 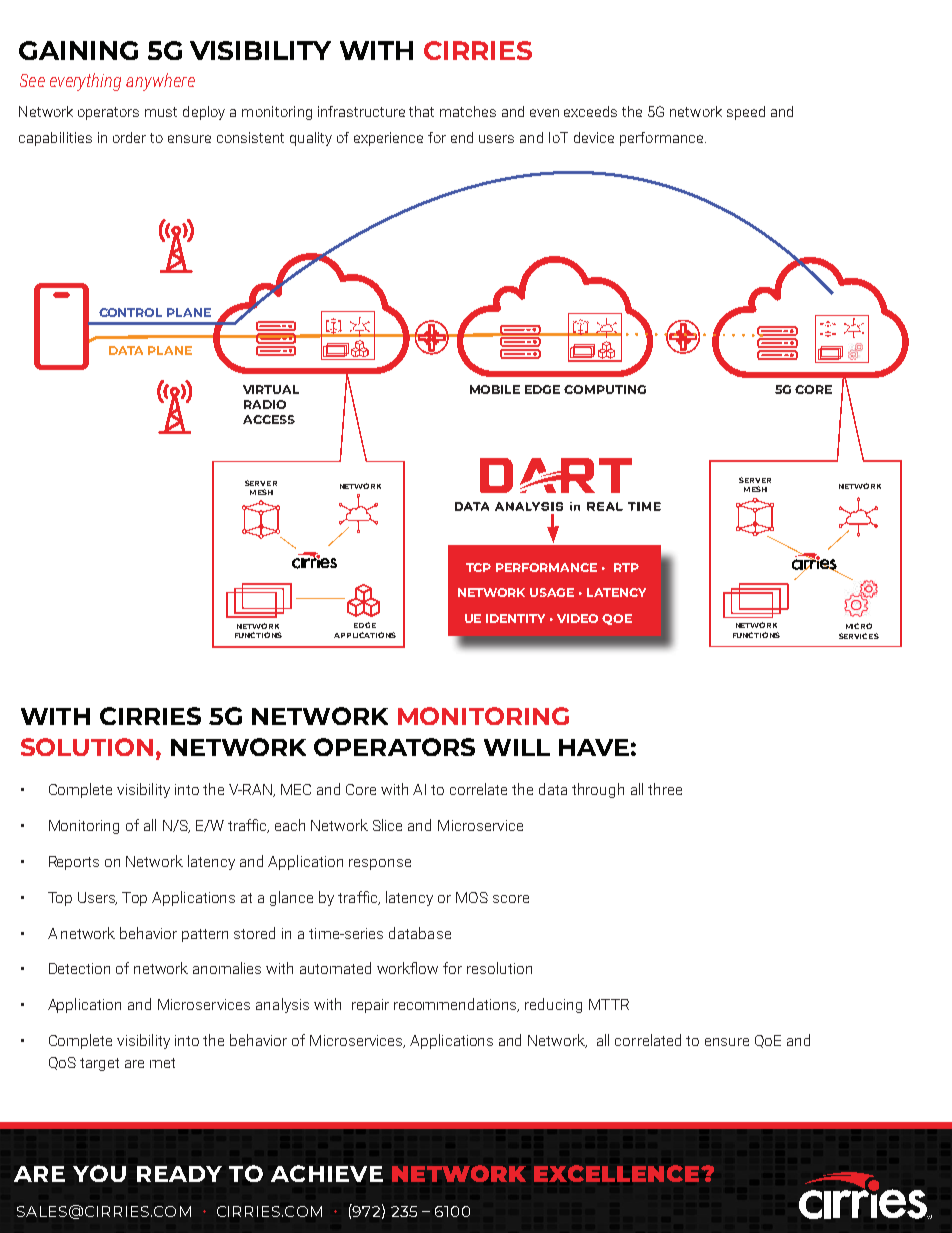 I want to click on YOU, so click(x=99, y=1173).
